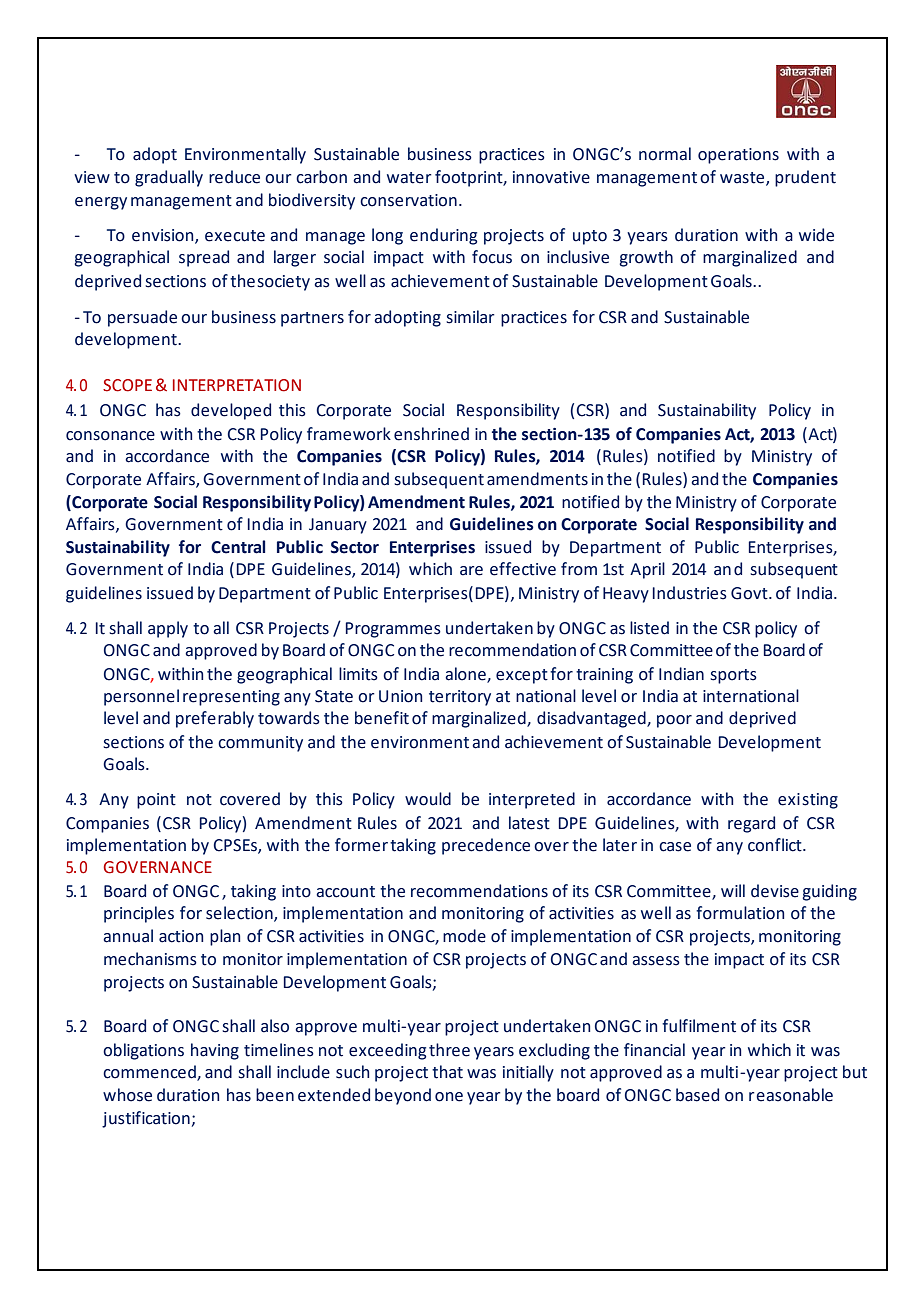 The image size is (924, 1307). What do you see at coordinates (150, 1073) in the screenshot?
I see `commenced` at bounding box center [150, 1073].
